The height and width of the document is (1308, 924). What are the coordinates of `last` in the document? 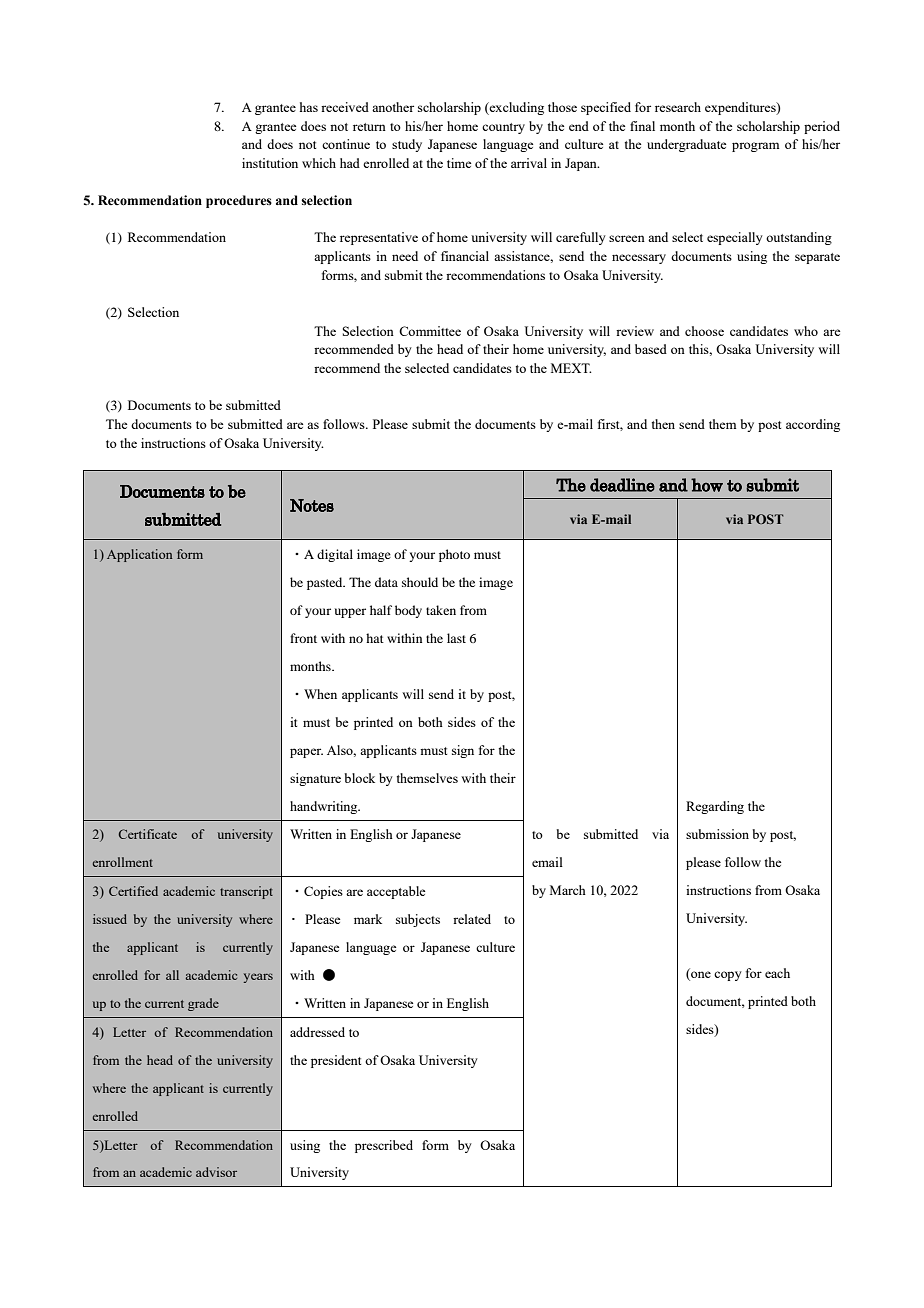 It's located at (456, 638).
